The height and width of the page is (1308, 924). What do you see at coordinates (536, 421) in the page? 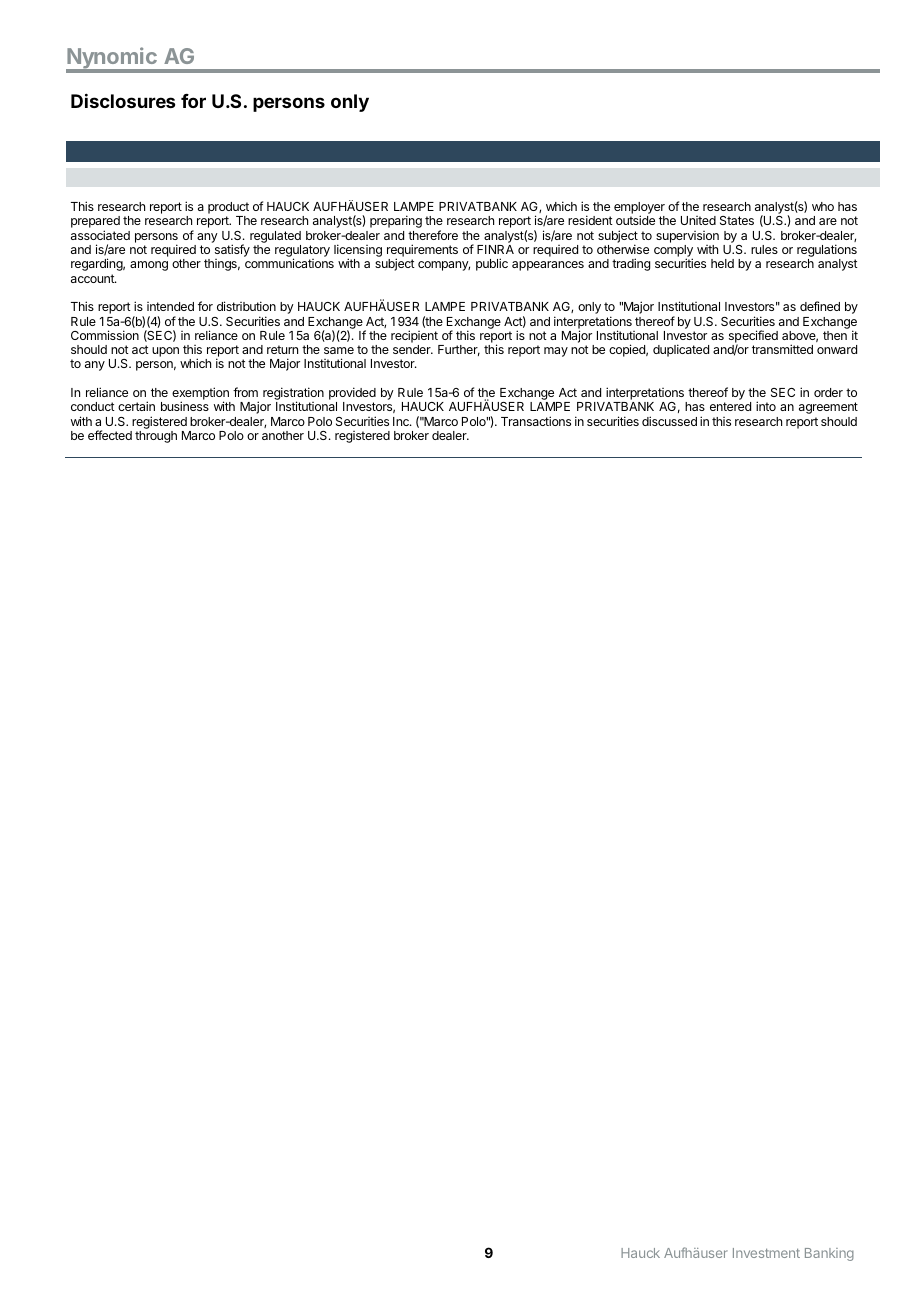
I see `Transactions` at bounding box center [536, 421].
